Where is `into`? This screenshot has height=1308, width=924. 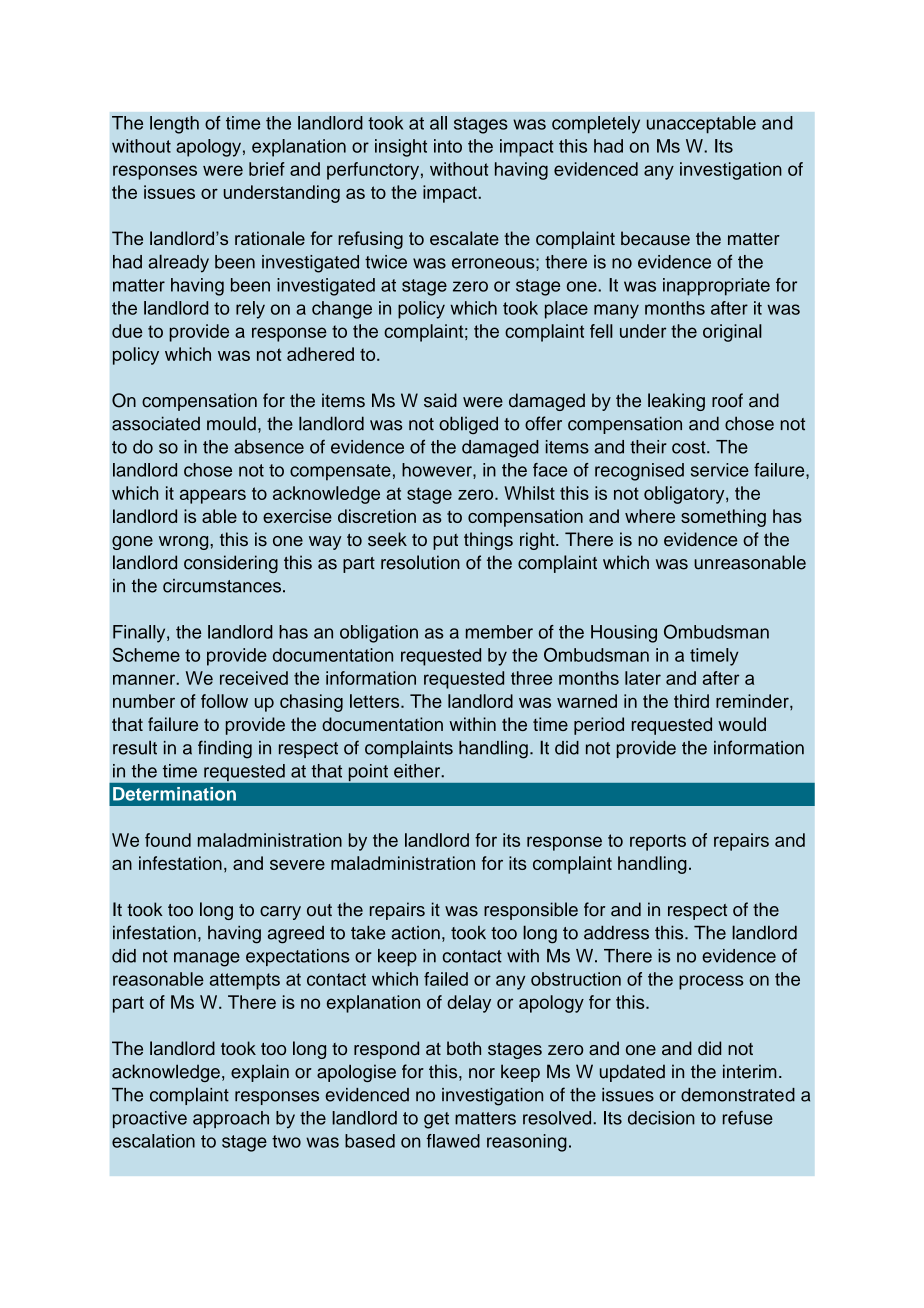 into is located at coordinates (448, 146).
